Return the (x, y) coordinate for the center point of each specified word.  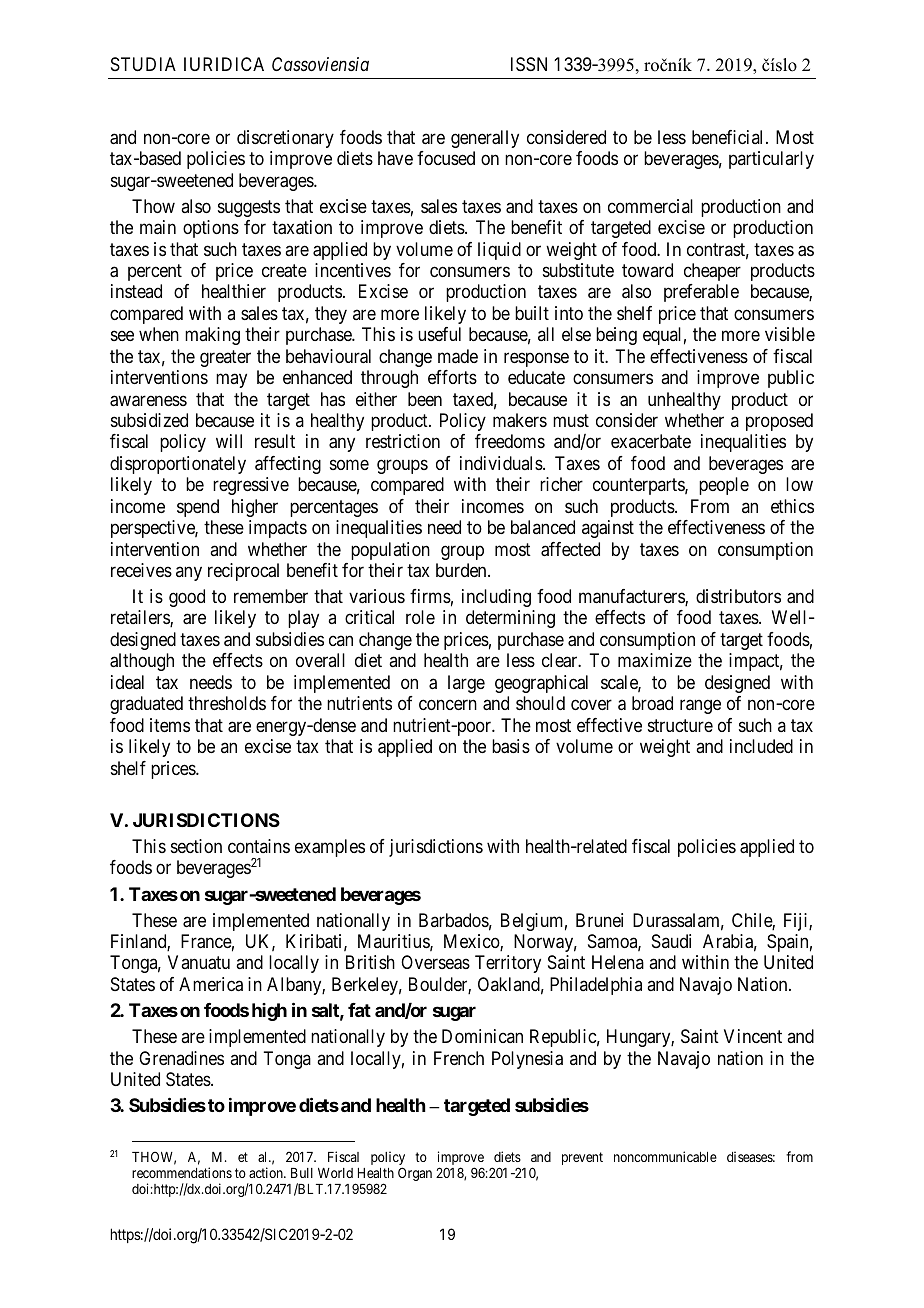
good (187, 598)
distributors (738, 596)
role (420, 617)
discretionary (285, 139)
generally (485, 139)
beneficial (729, 137)
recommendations (182, 1172)
